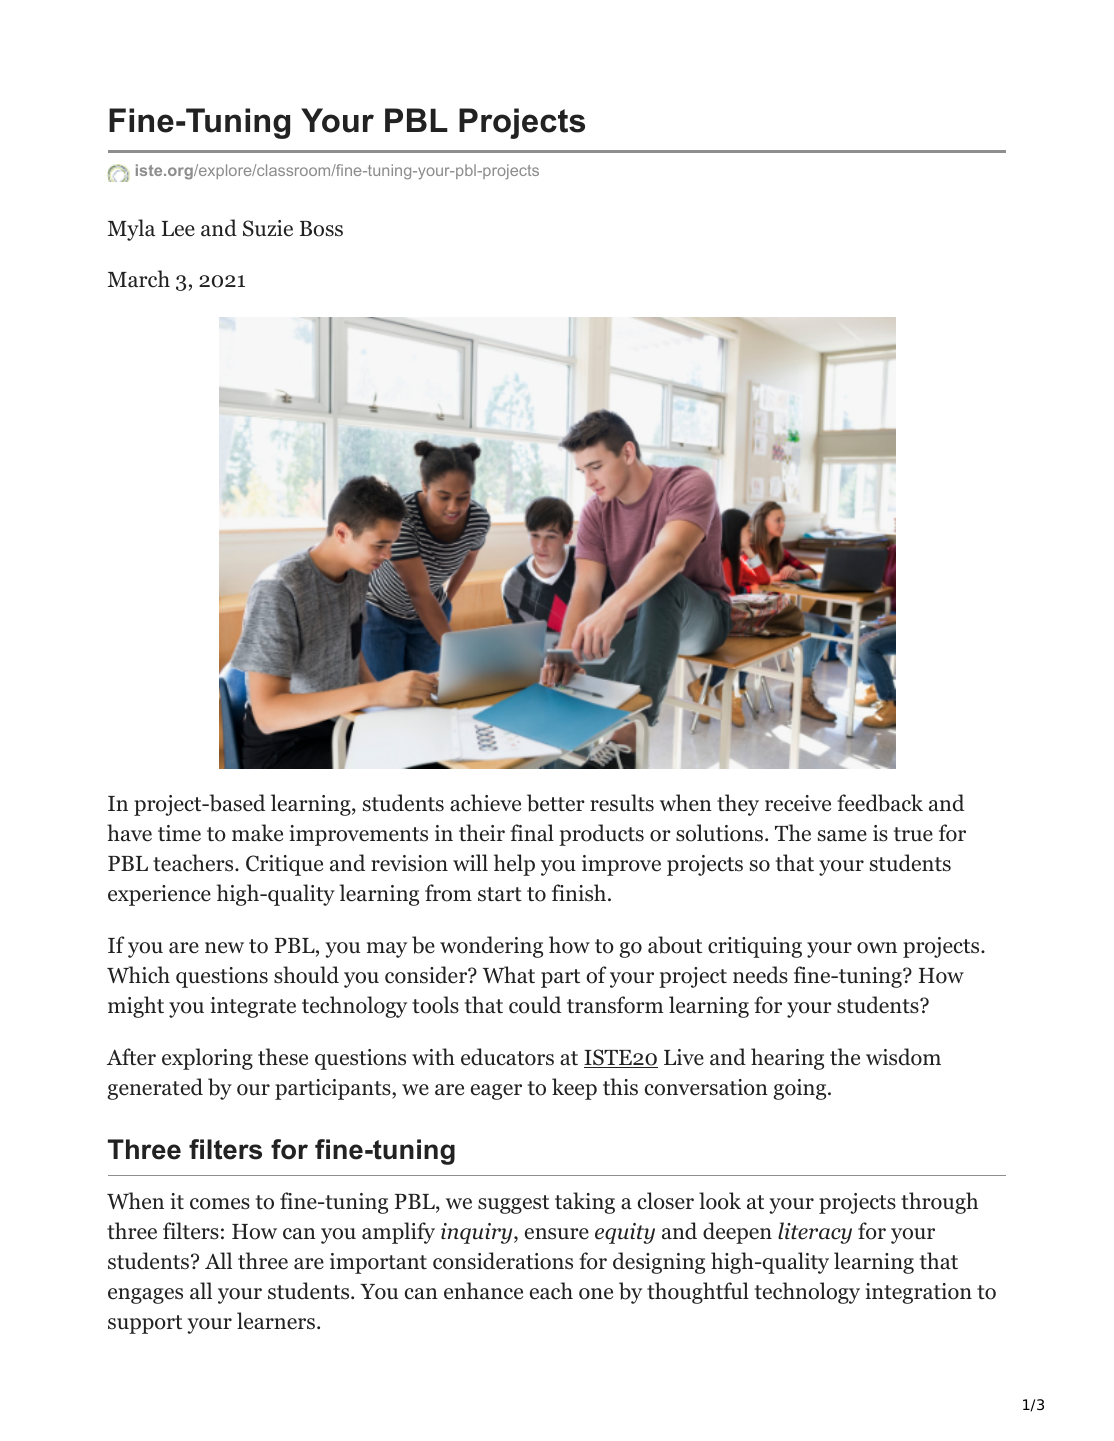 This screenshot has width=1114, height=1441. What do you see at coordinates (276, 1321) in the screenshot?
I see `learners` at bounding box center [276, 1321].
